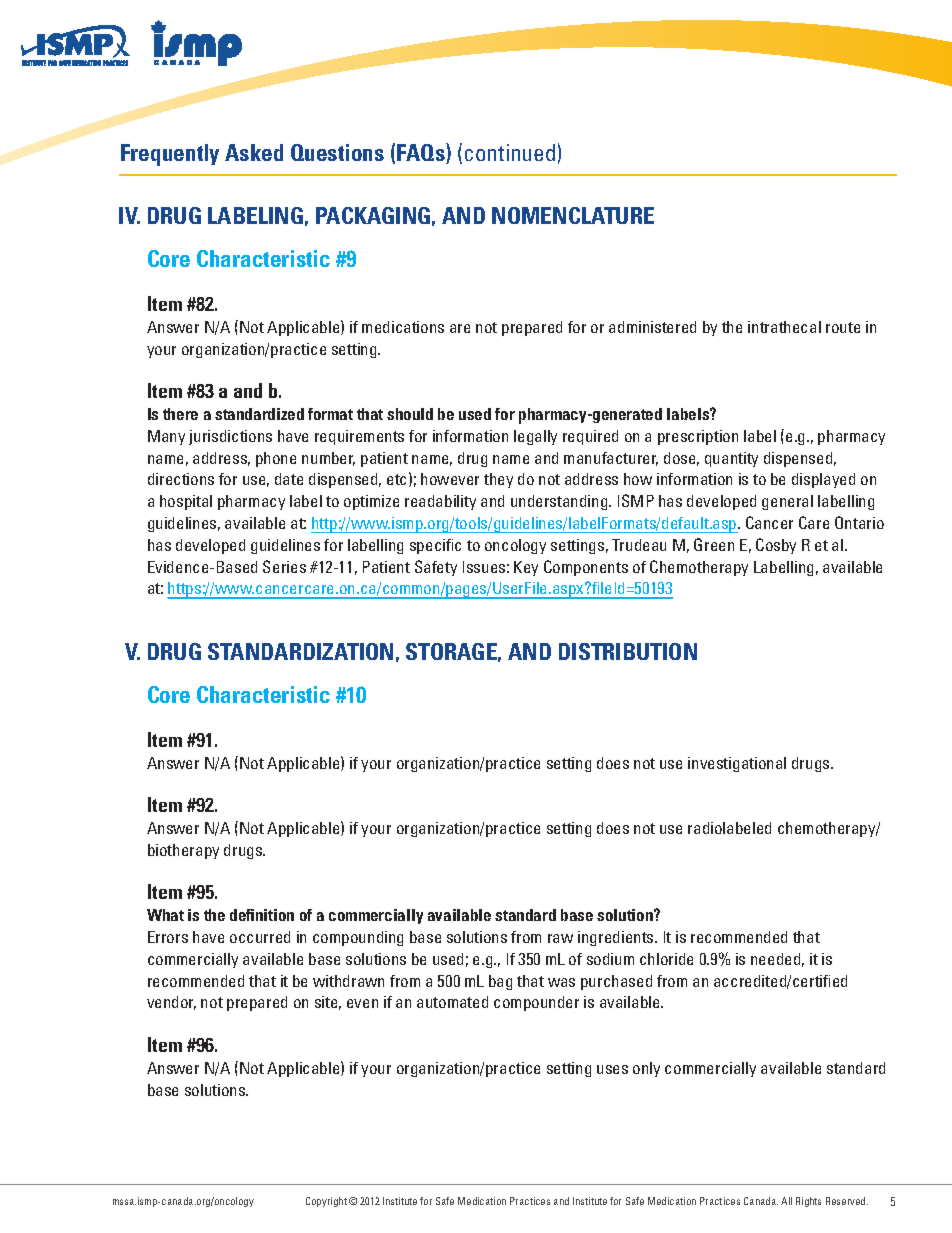 The height and width of the image is (1233, 952). Describe the element at coordinates (510, 152) in the image. I see `continued` at that location.
